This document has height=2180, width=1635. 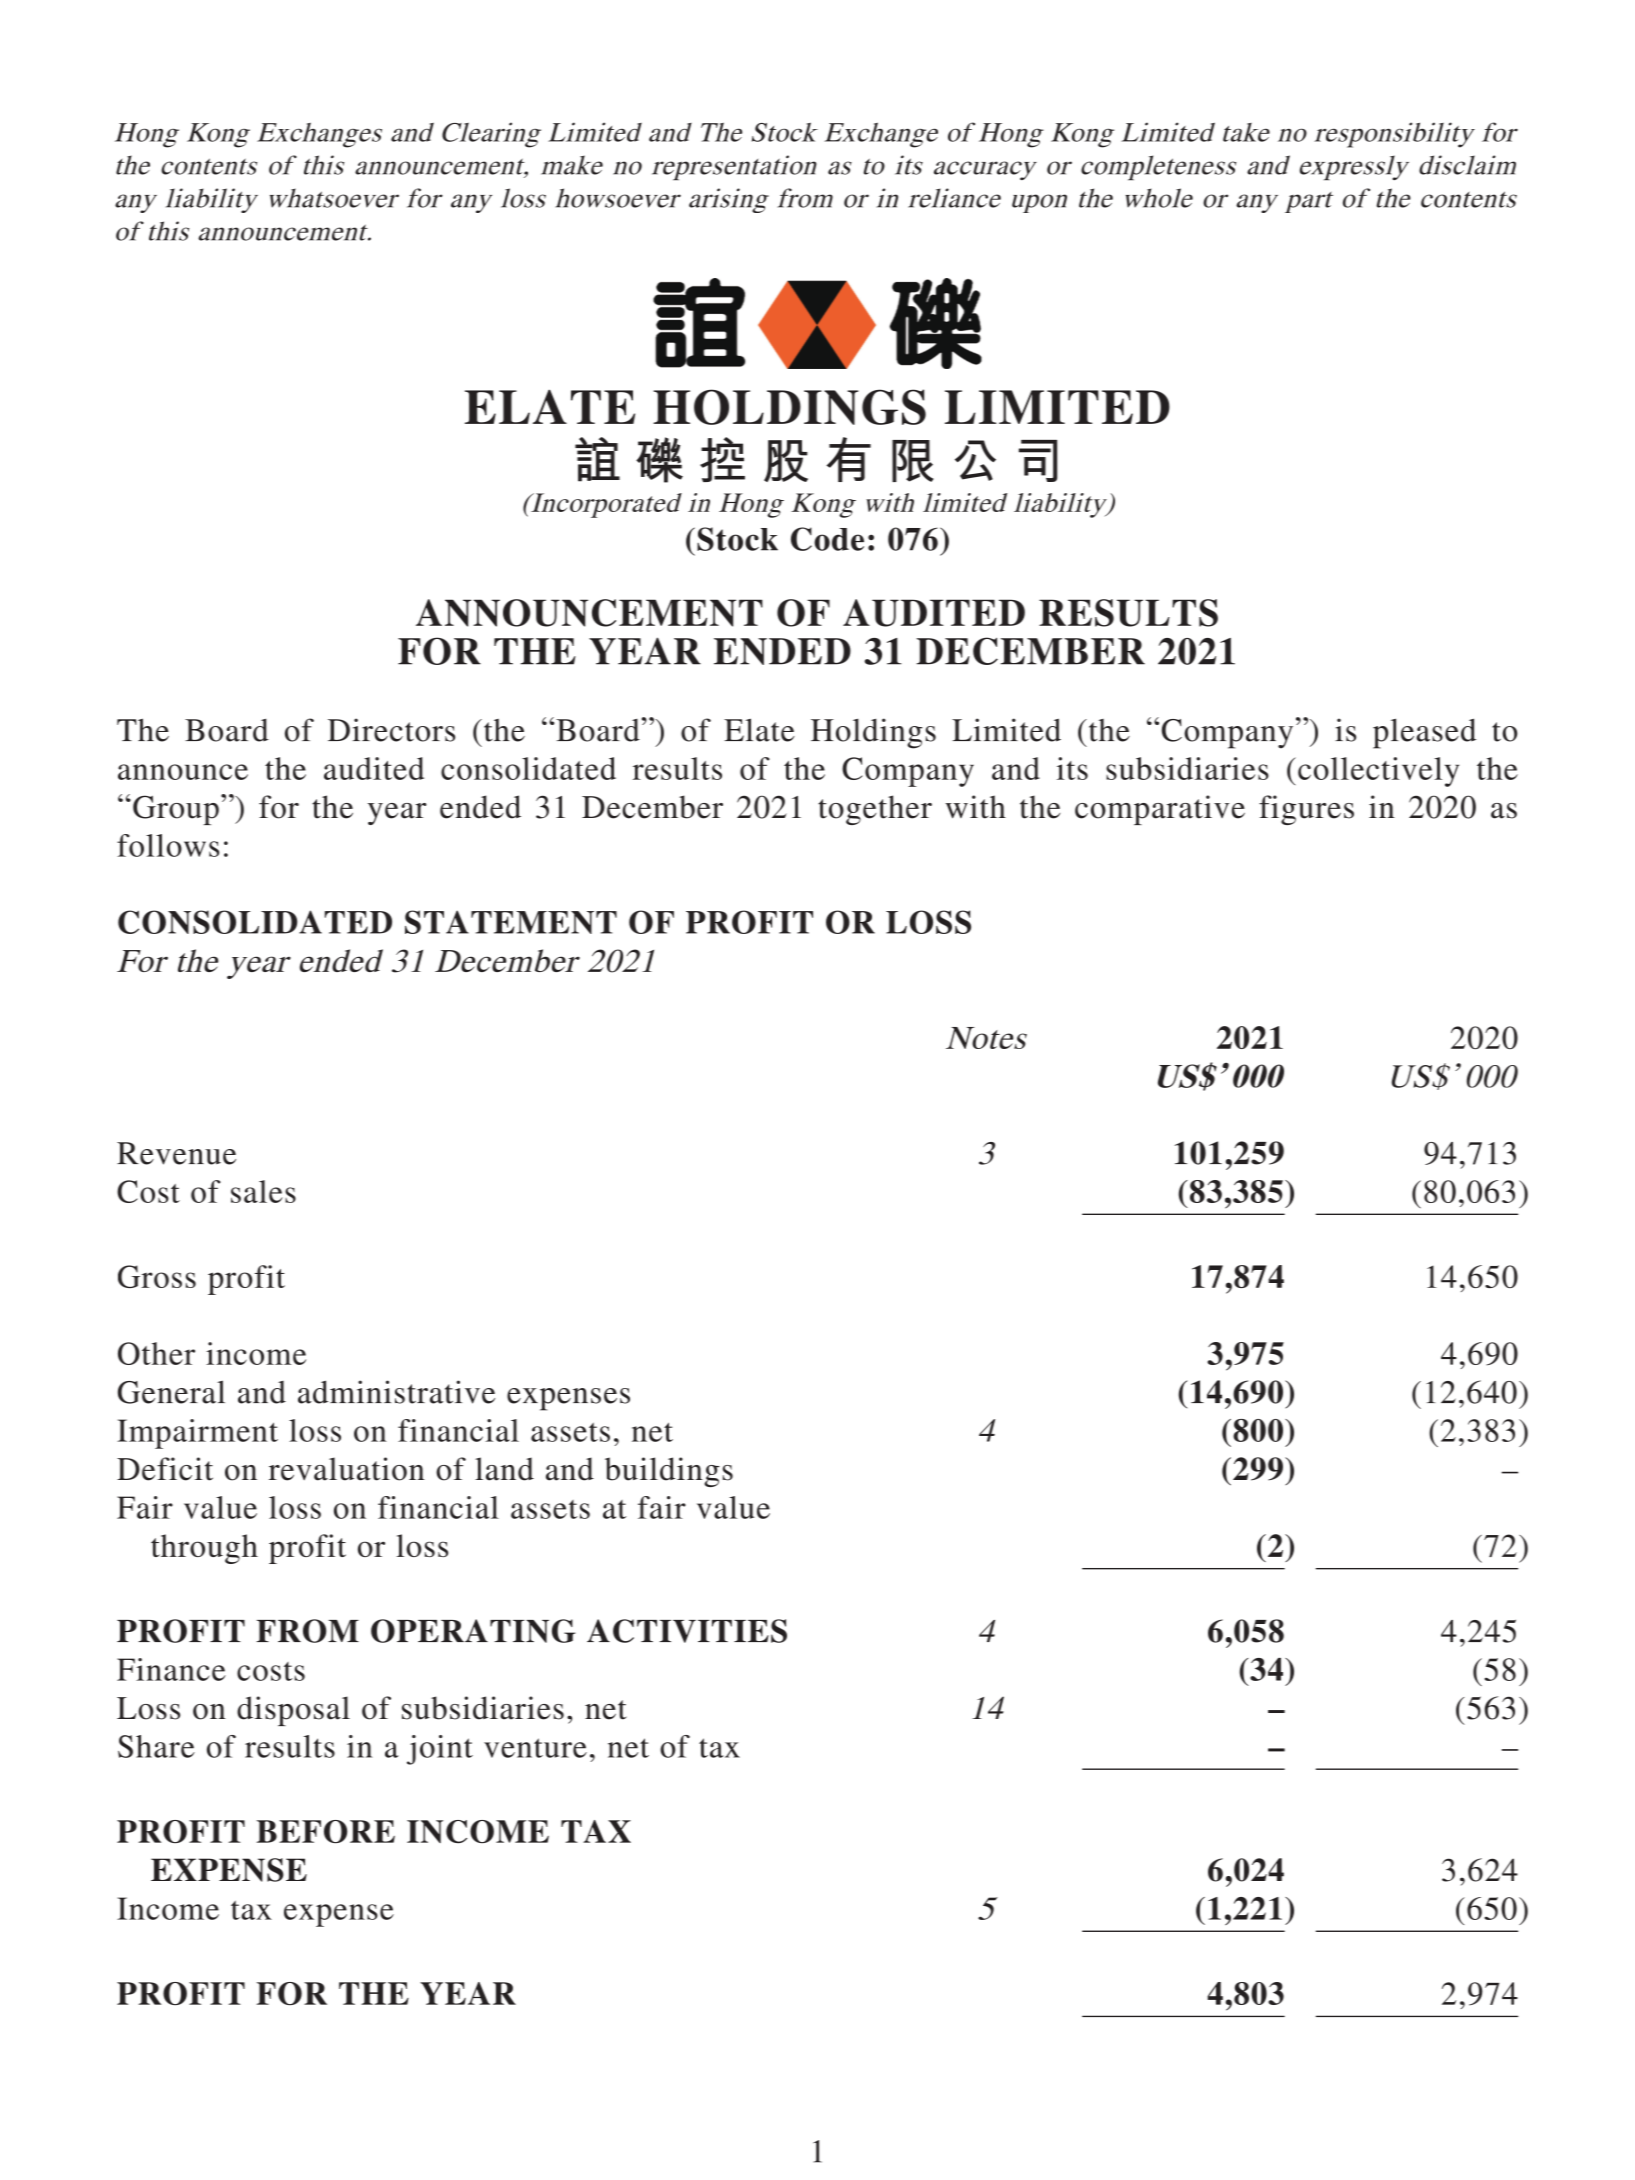 What do you see at coordinates (391, 730) in the document?
I see `Directors` at bounding box center [391, 730].
